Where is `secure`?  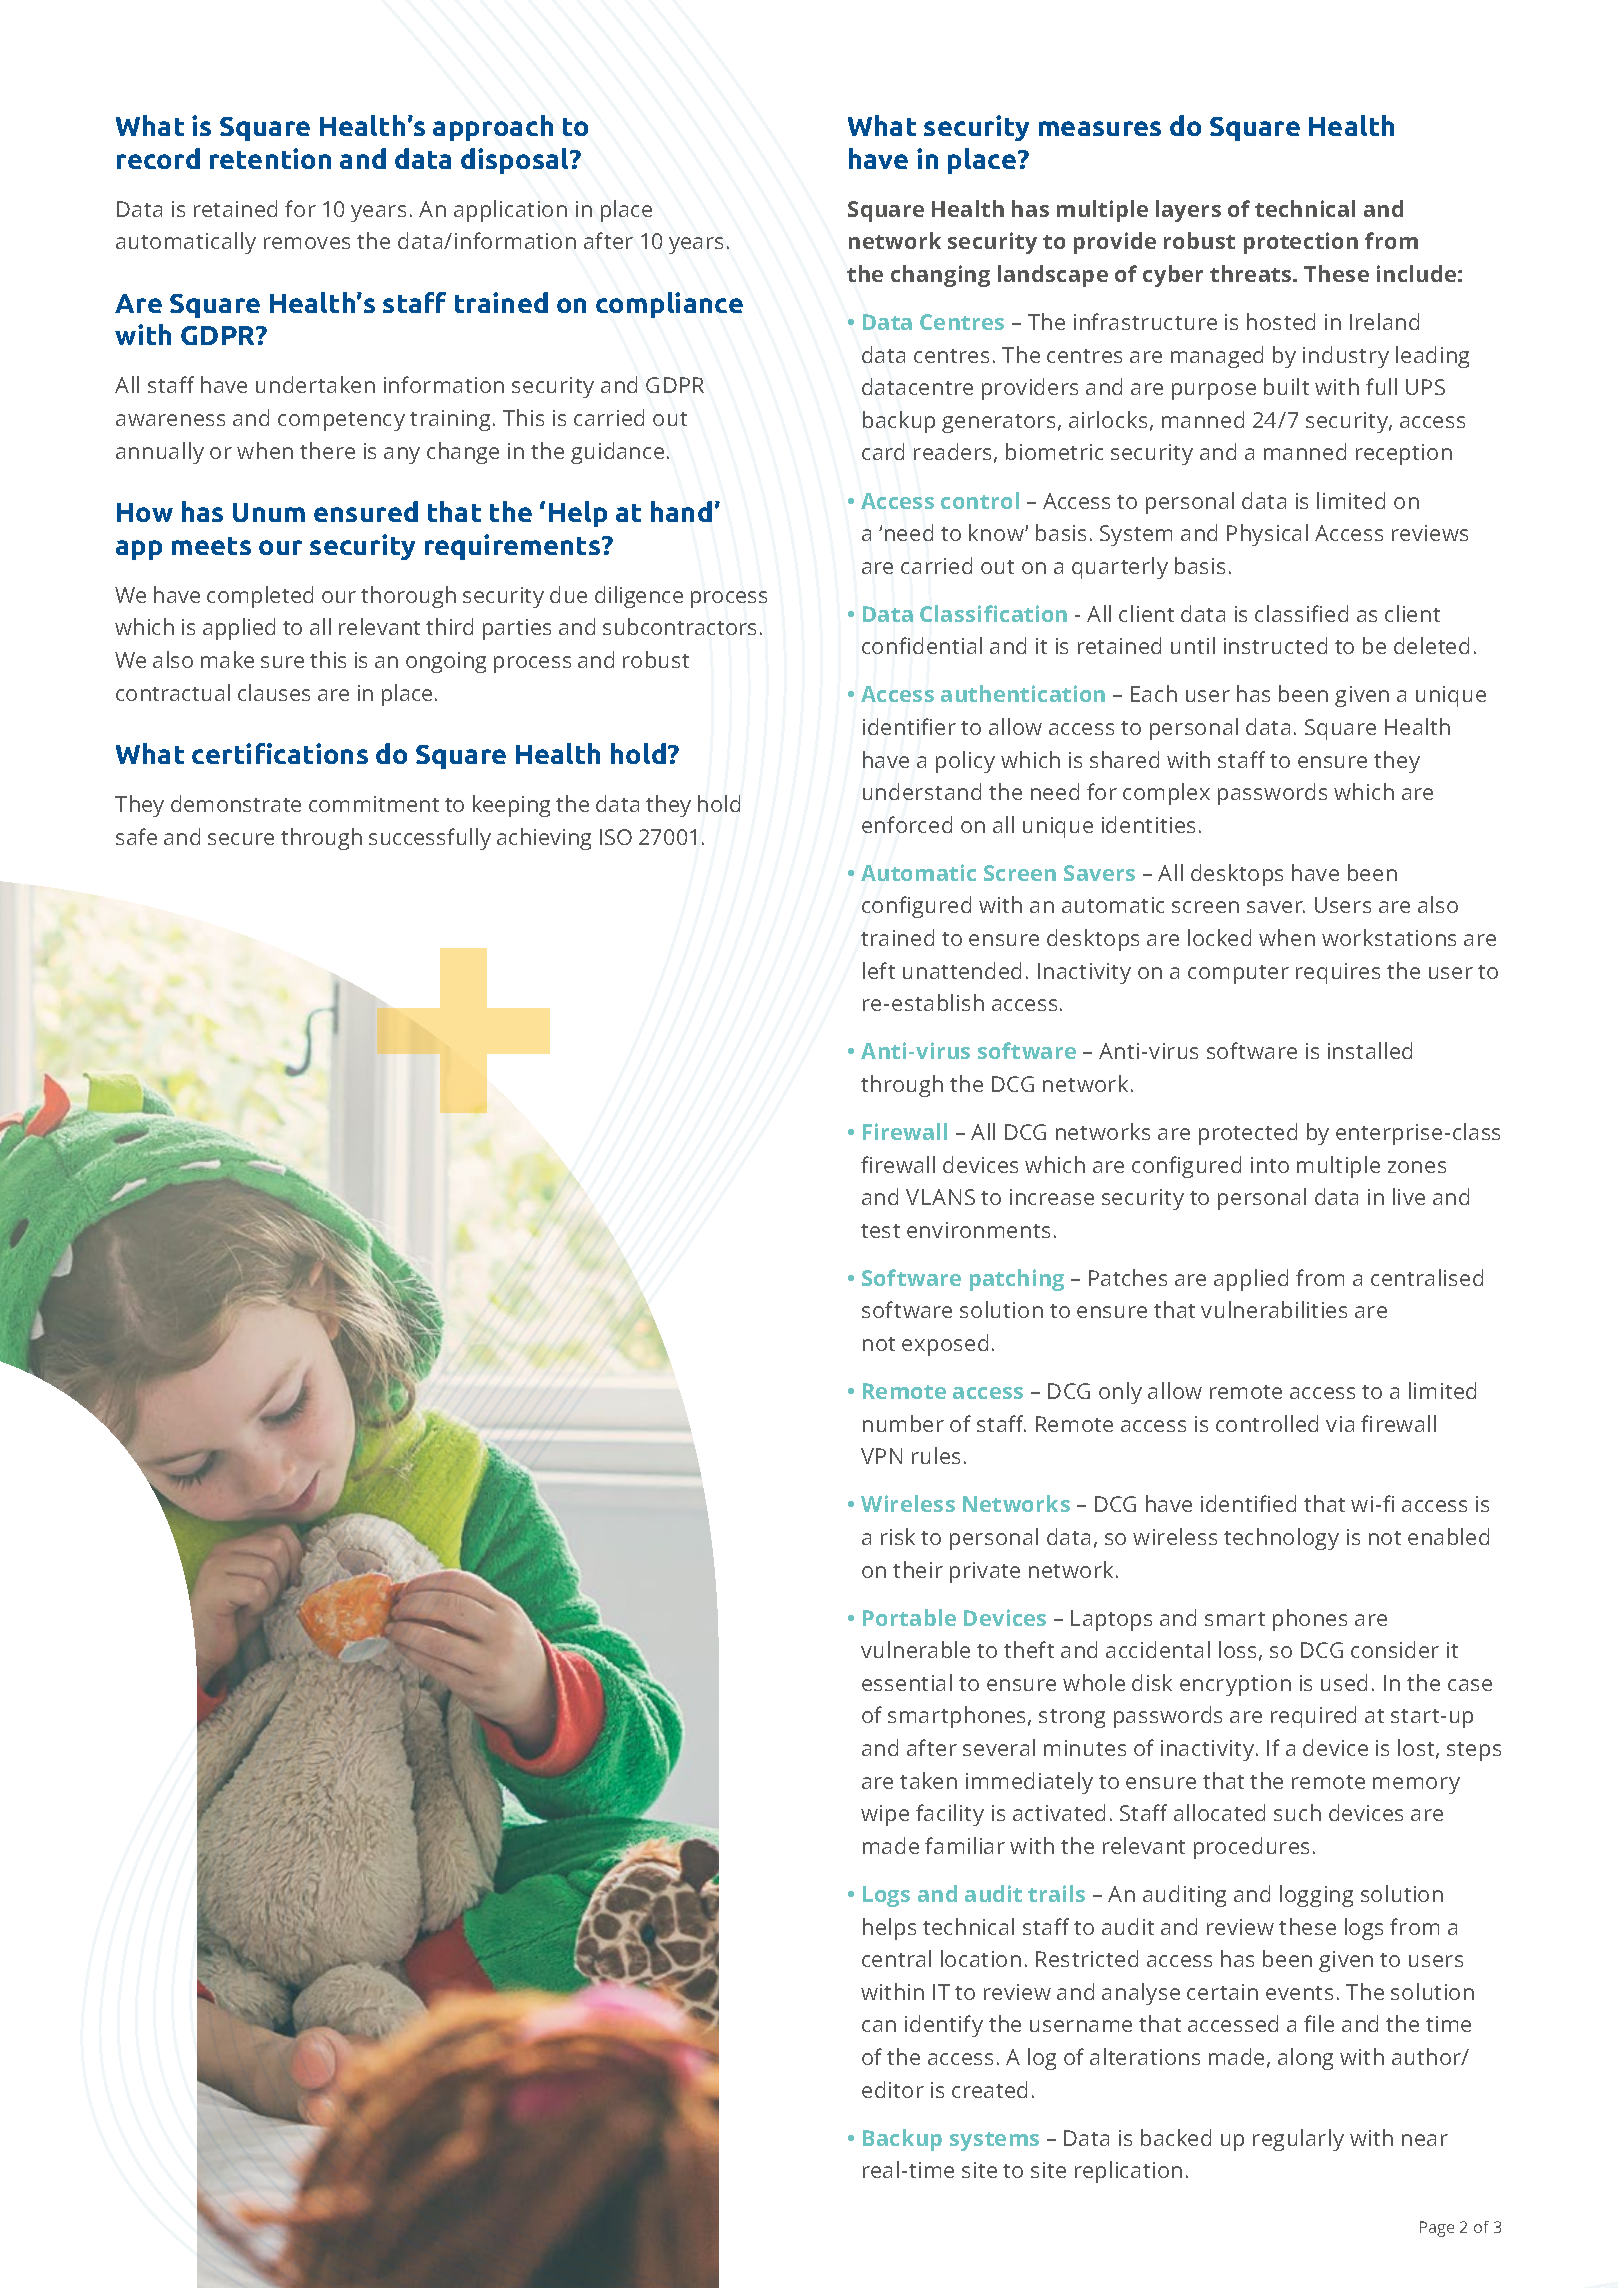 secure is located at coordinates (241, 839).
